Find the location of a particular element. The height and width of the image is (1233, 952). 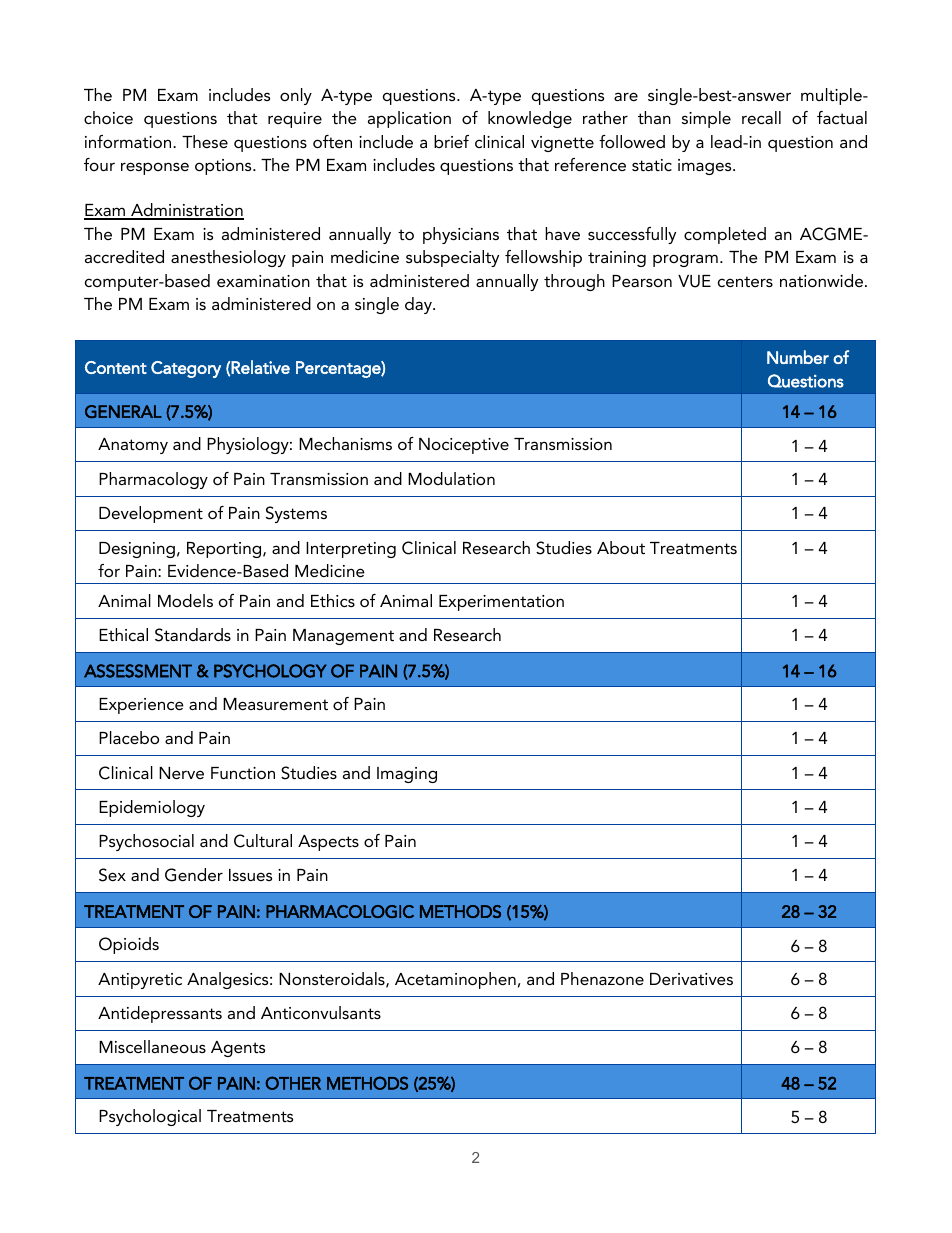

Models is located at coordinates (185, 600).
